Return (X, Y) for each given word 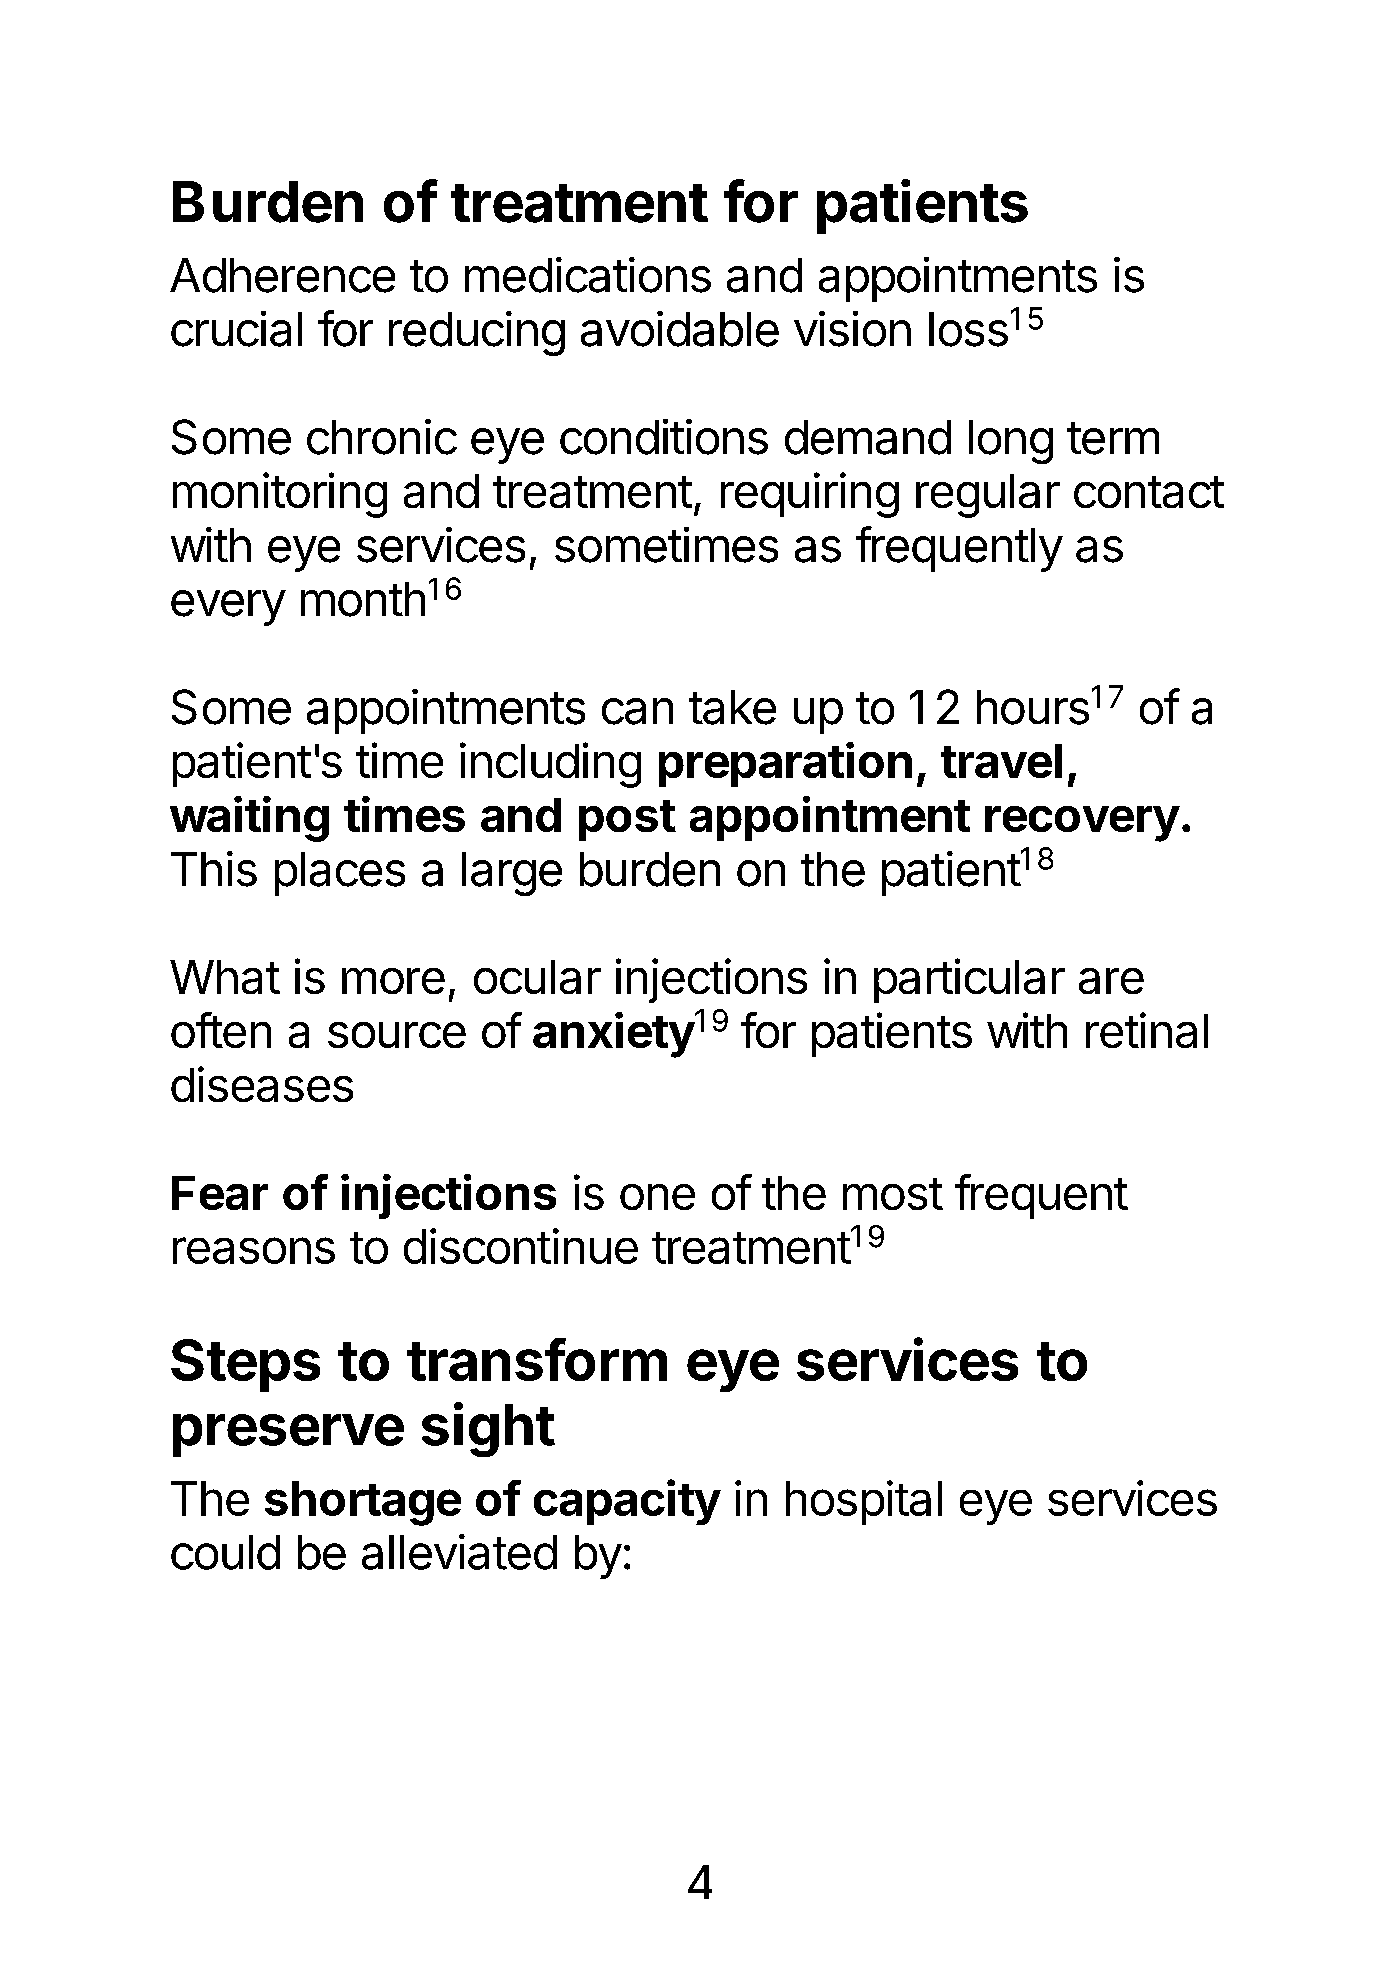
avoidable (680, 329)
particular (969, 980)
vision (852, 329)
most (893, 1194)
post (627, 820)
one (657, 1197)
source (397, 1035)
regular (988, 496)
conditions (664, 437)
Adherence (282, 275)
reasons (254, 1250)
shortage (363, 1503)
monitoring (280, 495)
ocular (537, 977)
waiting (249, 819)
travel (1001, 761)
